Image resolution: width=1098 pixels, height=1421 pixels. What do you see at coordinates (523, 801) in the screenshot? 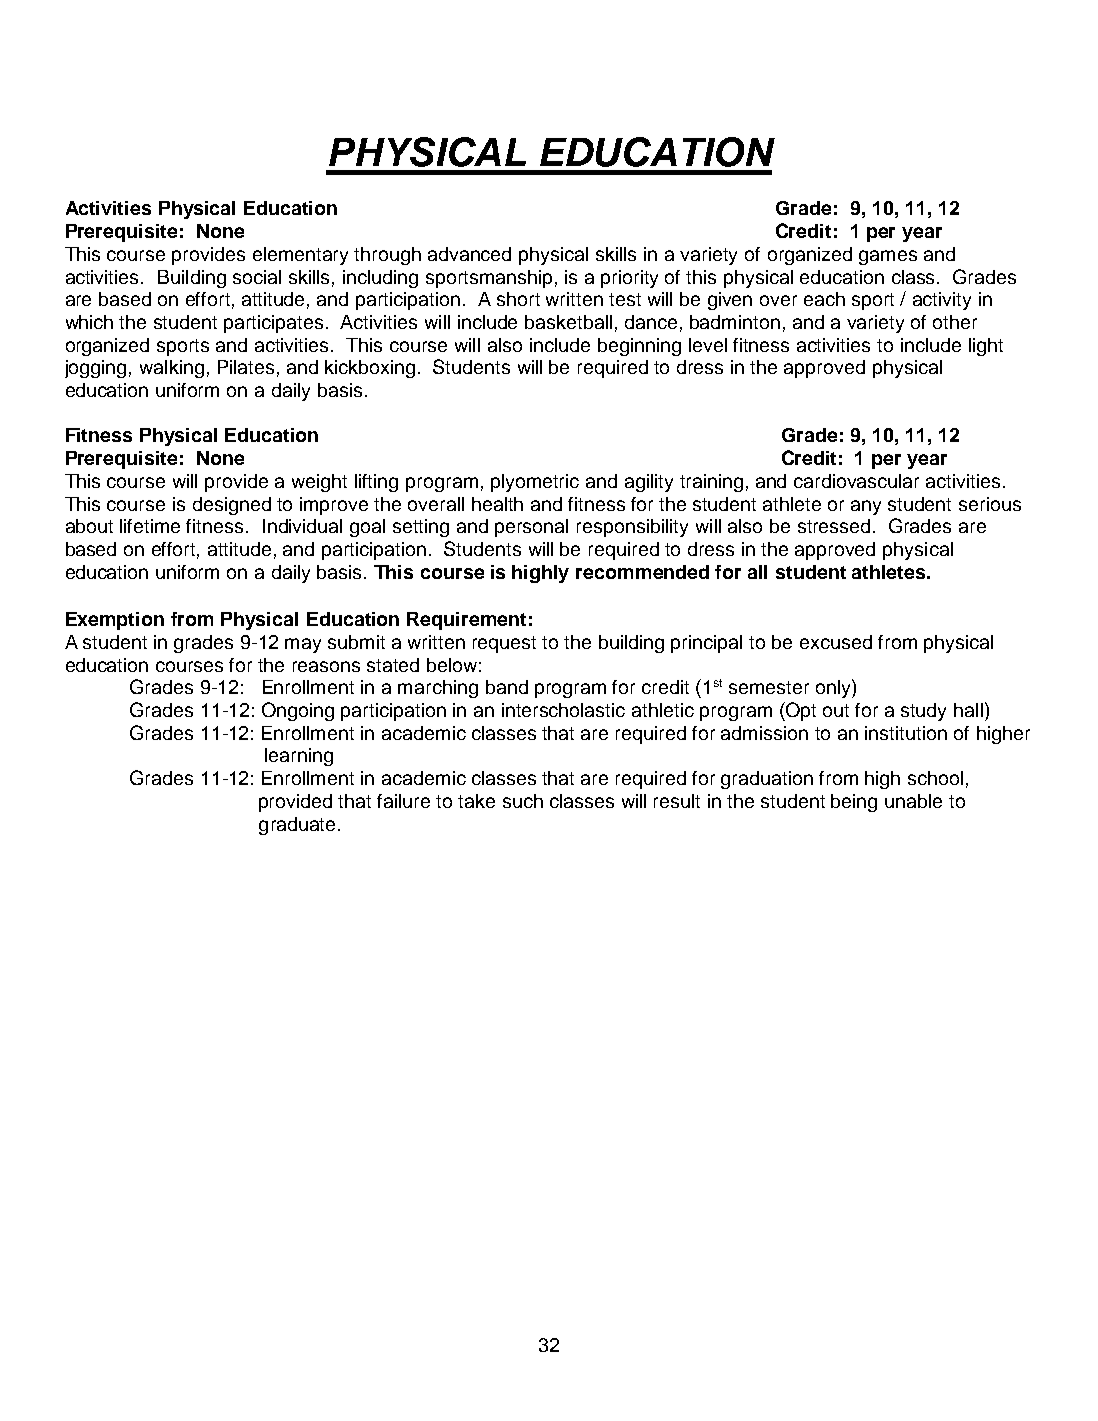
I see `such` at bounding box center [523, 801].
